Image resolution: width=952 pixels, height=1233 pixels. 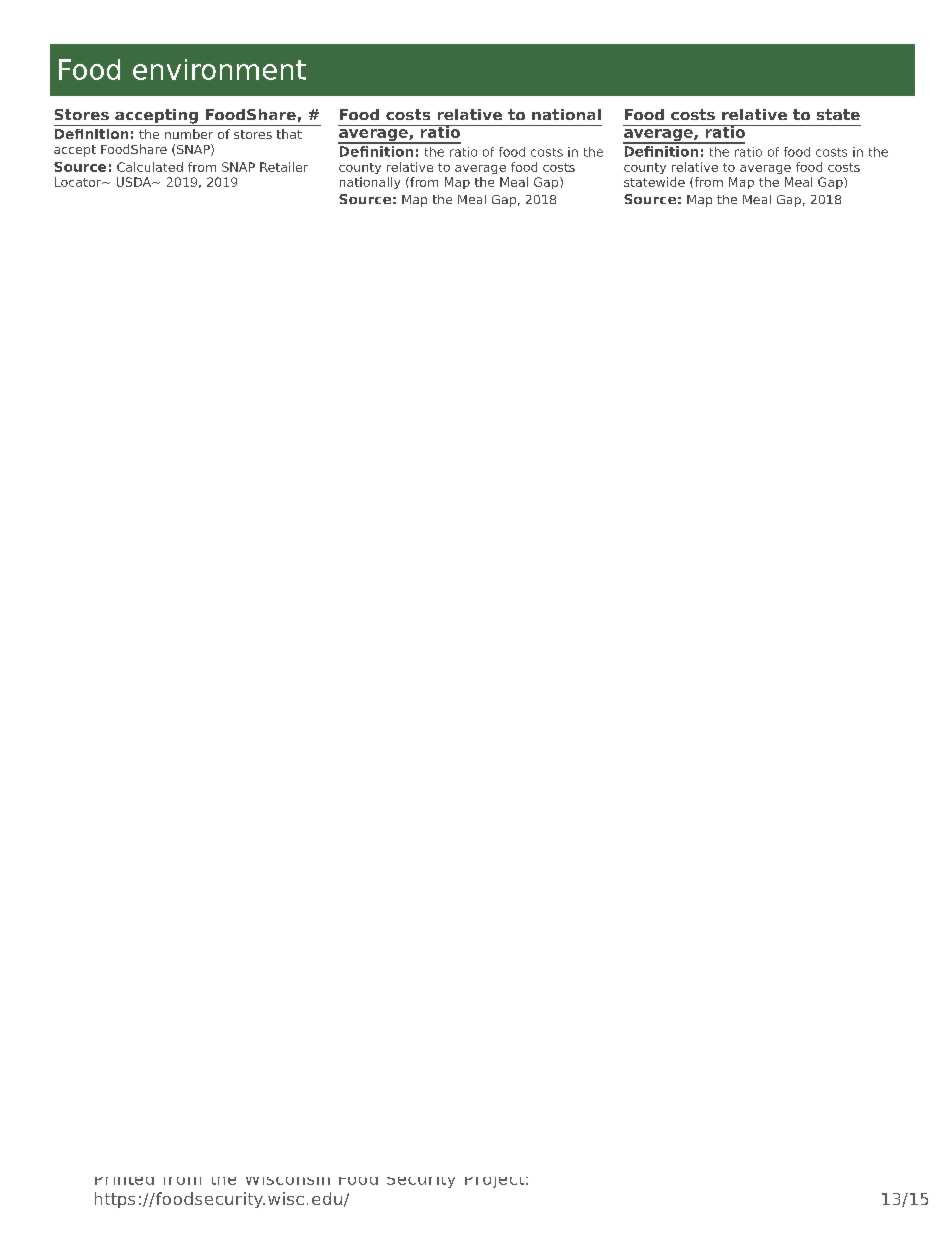 I want to click on number, so click(x=189, y=134).
